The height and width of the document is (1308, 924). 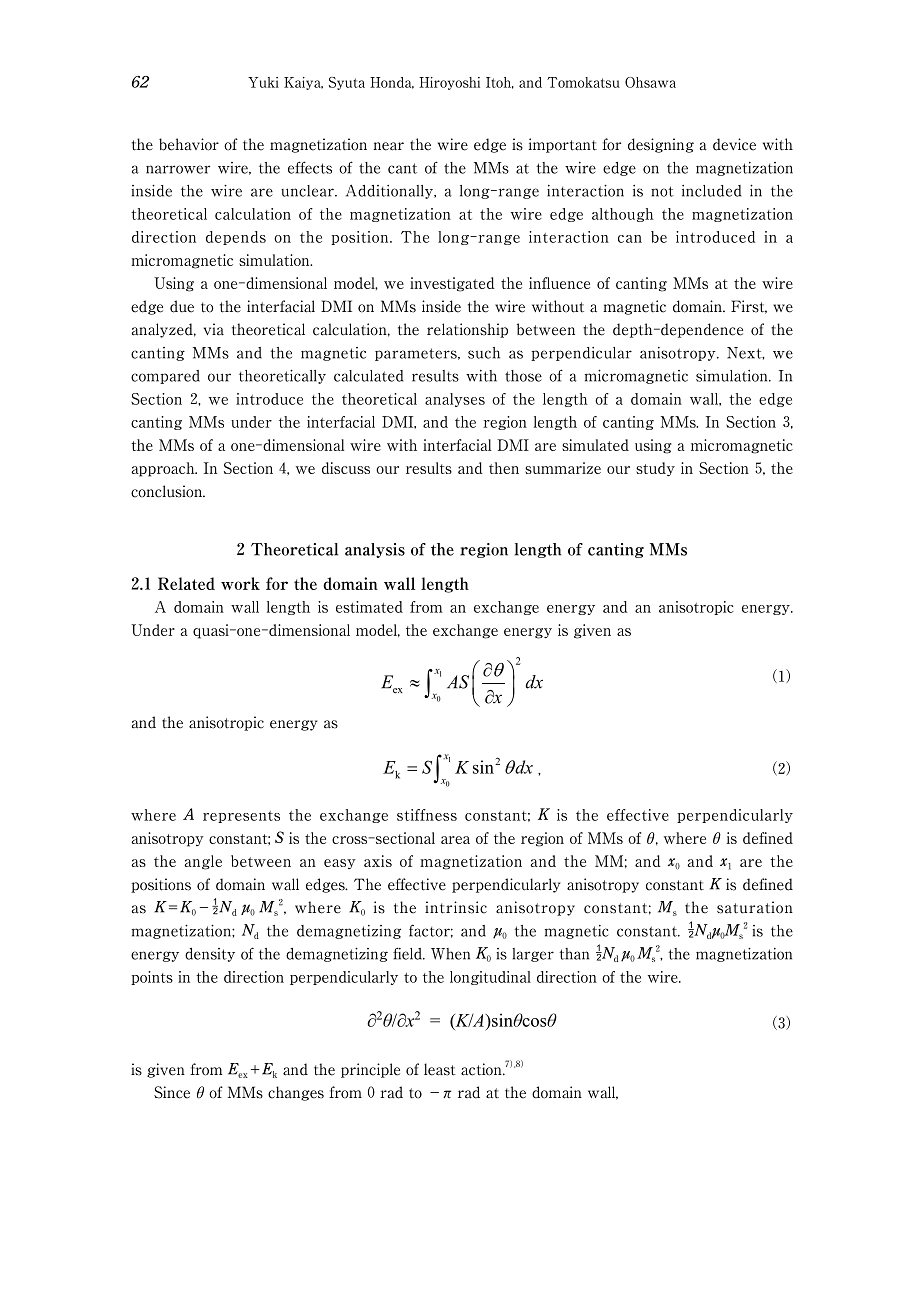 What do you see at coordinates (574, 954) in the document?
I see `than` at bounding box center [574, 954].
